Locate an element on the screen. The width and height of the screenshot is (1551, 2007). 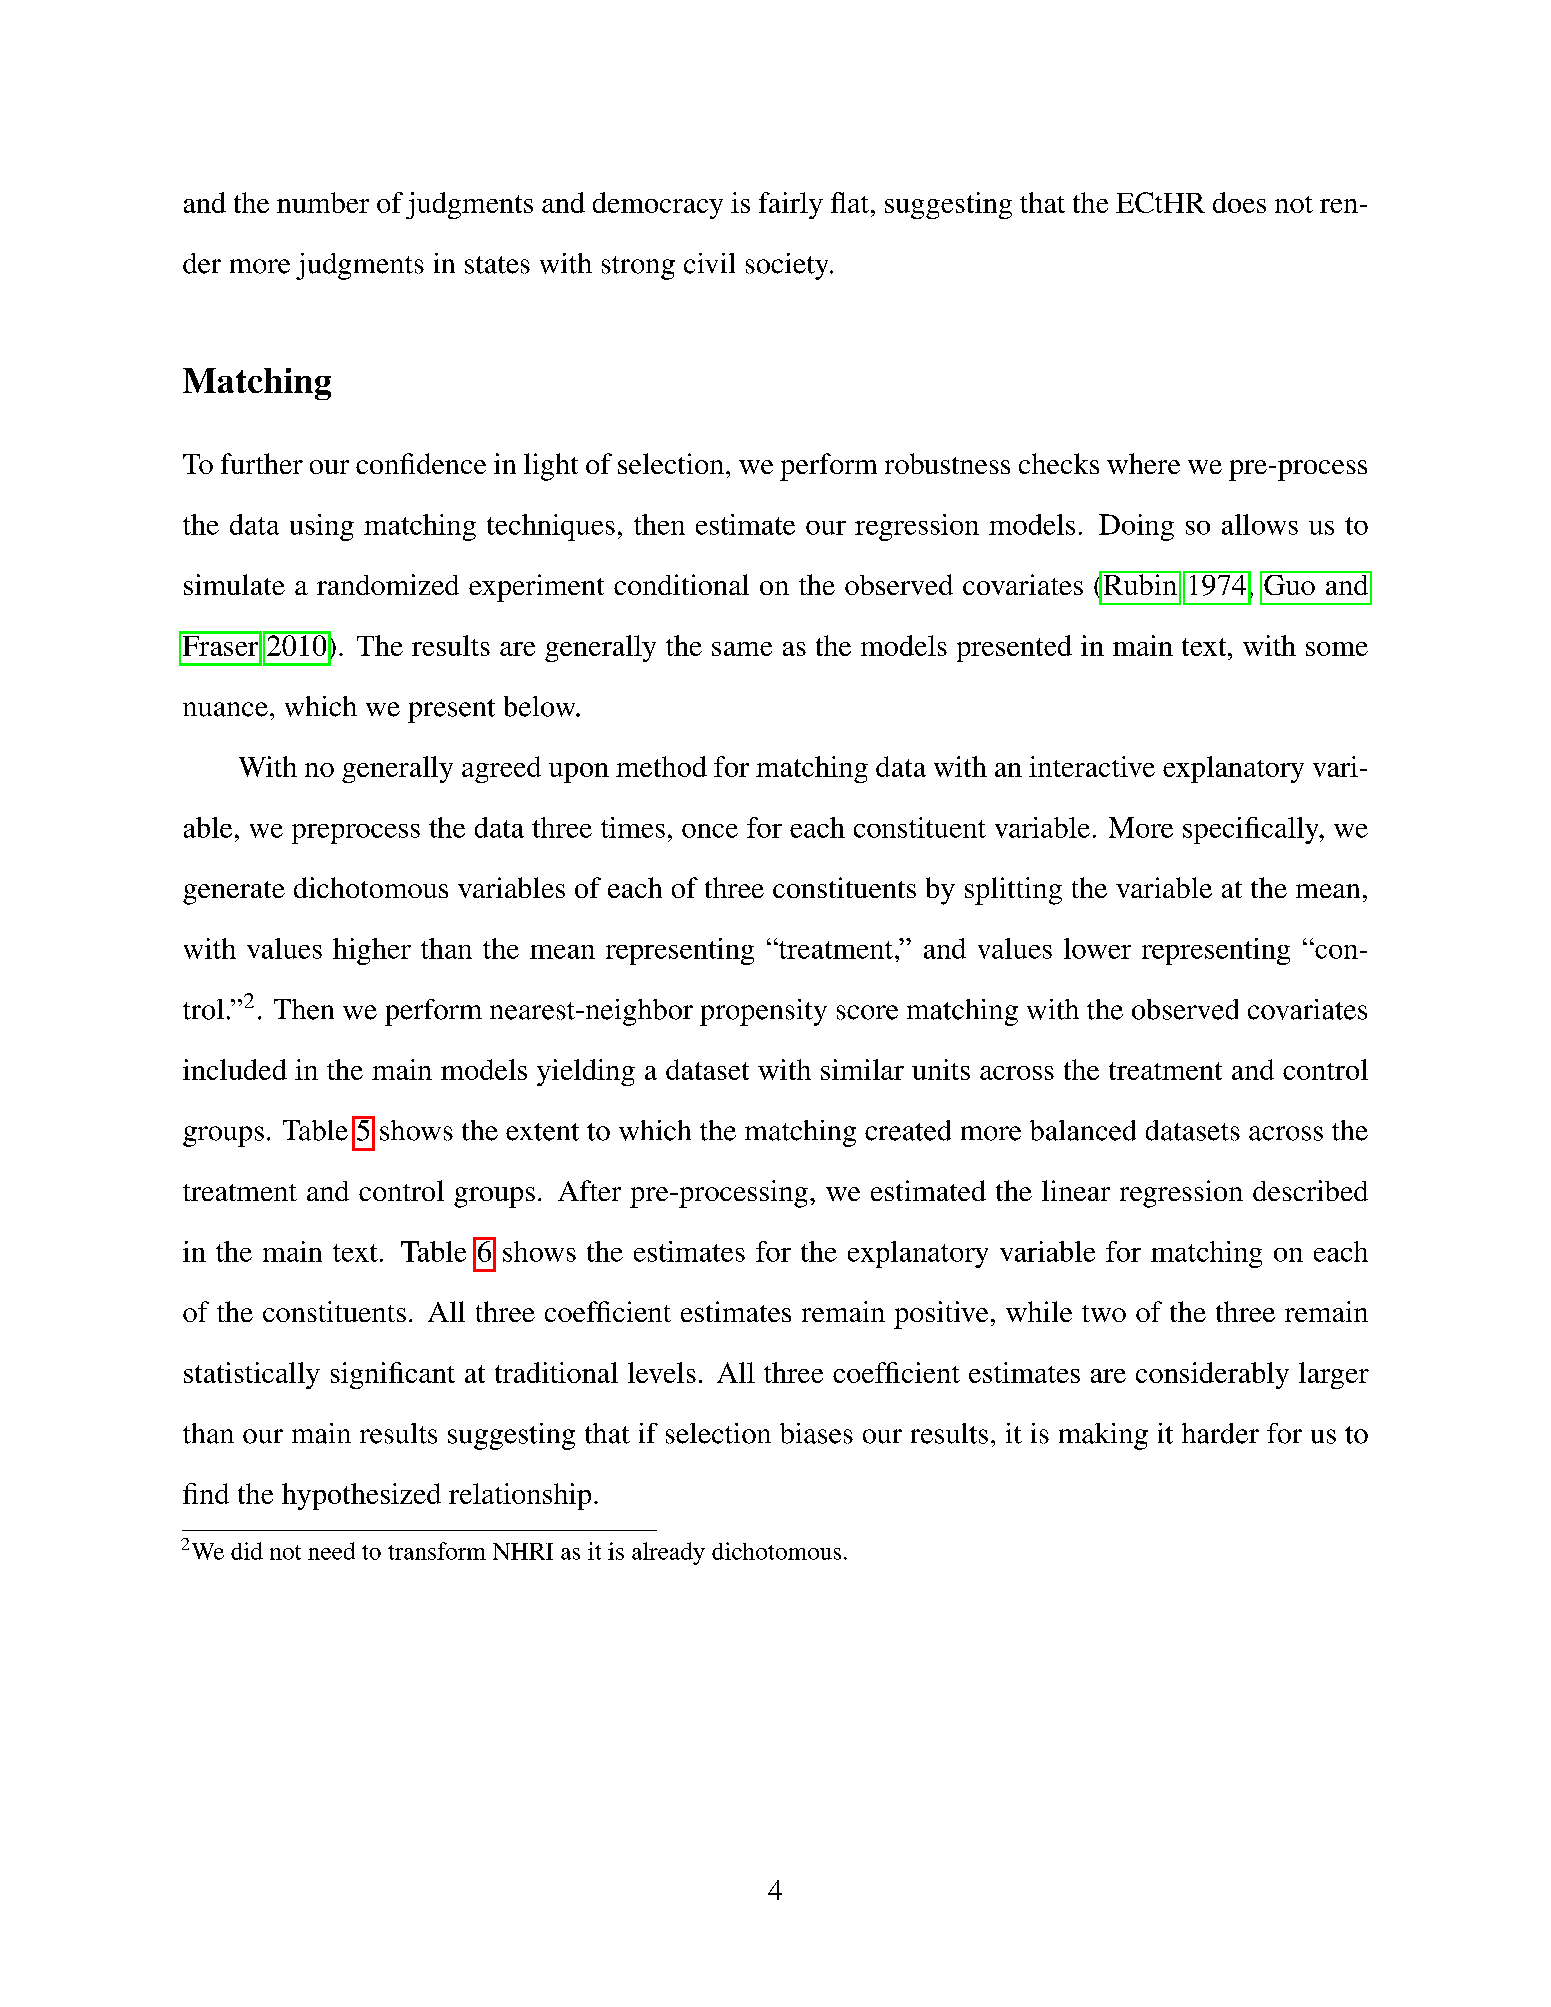
specifically is located at coordinates (1252, 830).
